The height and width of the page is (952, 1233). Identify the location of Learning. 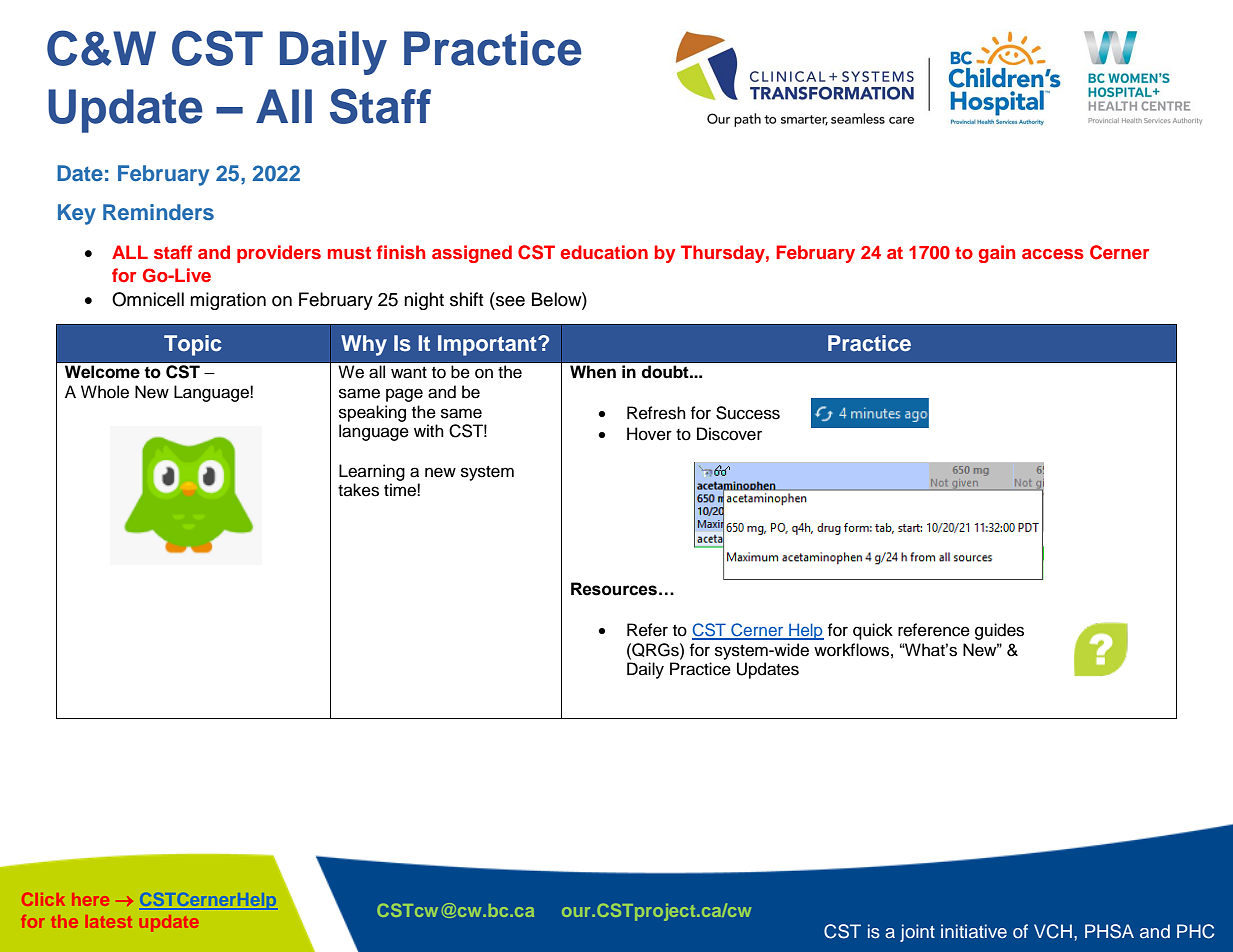
(372, 472).
